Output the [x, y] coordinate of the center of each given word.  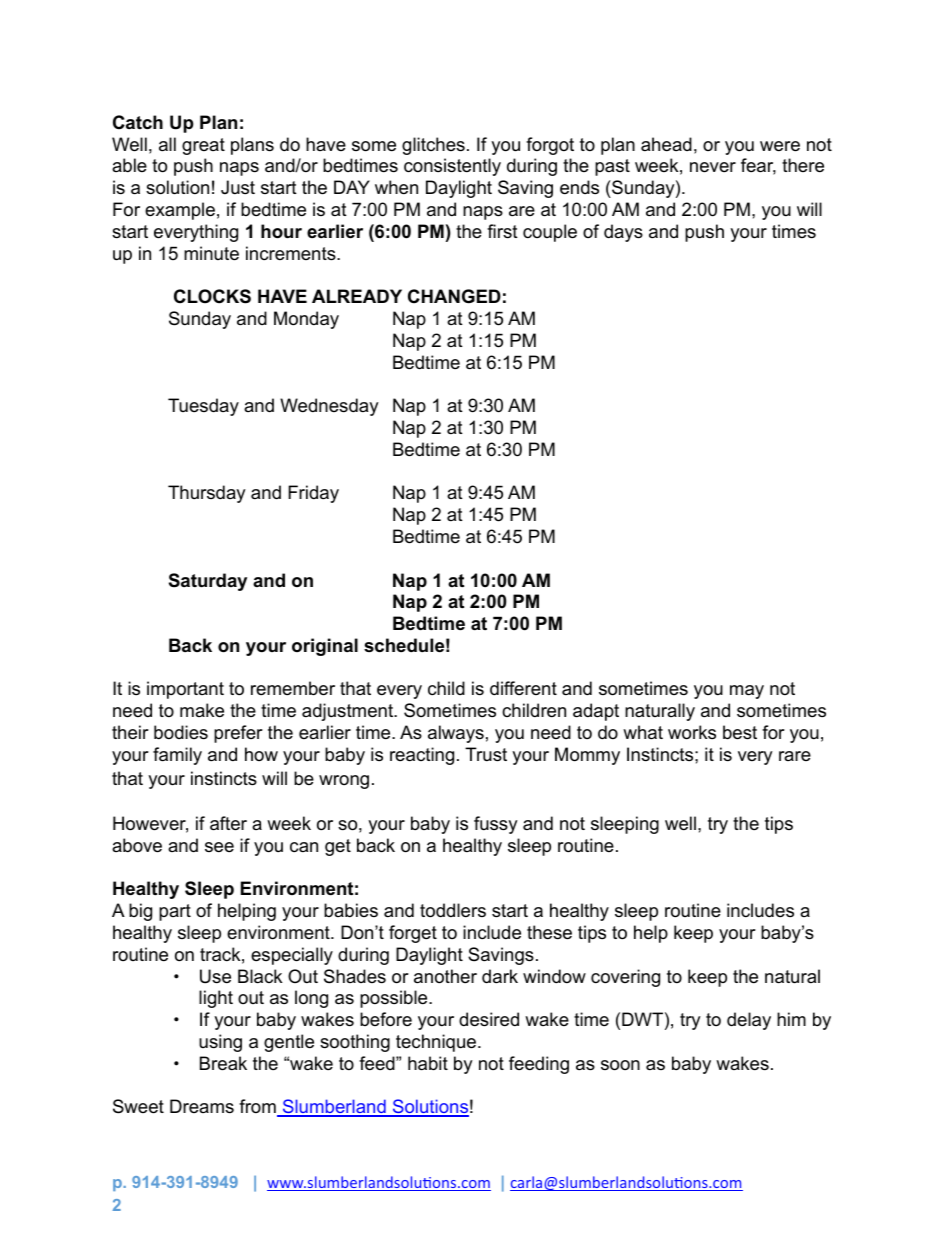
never [713, 167]
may [747, 692]
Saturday [208, 582]
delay [749, 1021]
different [523, 688]
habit [428, 1063]
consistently [452, 167]
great [203, 146]
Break [223, 1063]
